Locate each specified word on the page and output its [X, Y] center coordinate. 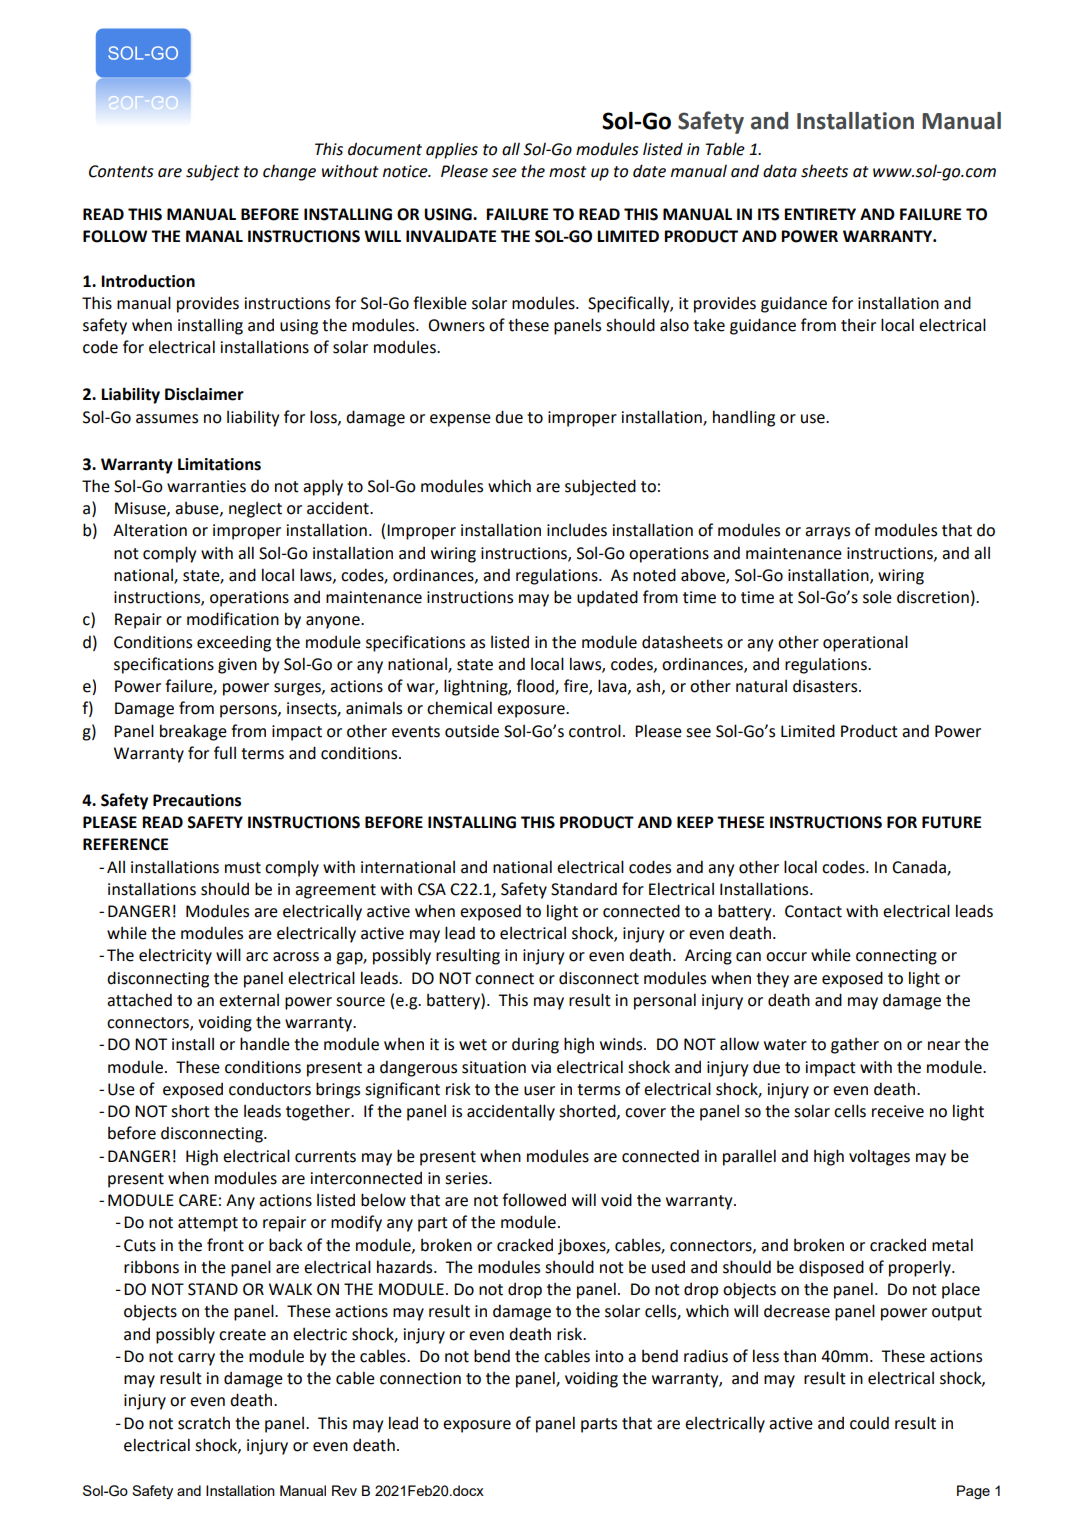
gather [855, 1045]
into [610, 1356]
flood [536, 687]
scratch [204, 1423]
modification [233, 619]
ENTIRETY [820, 214]
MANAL [214, 236]
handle [265, 1044]
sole [877, 597]
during [535, 1045]
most [567, 172]
